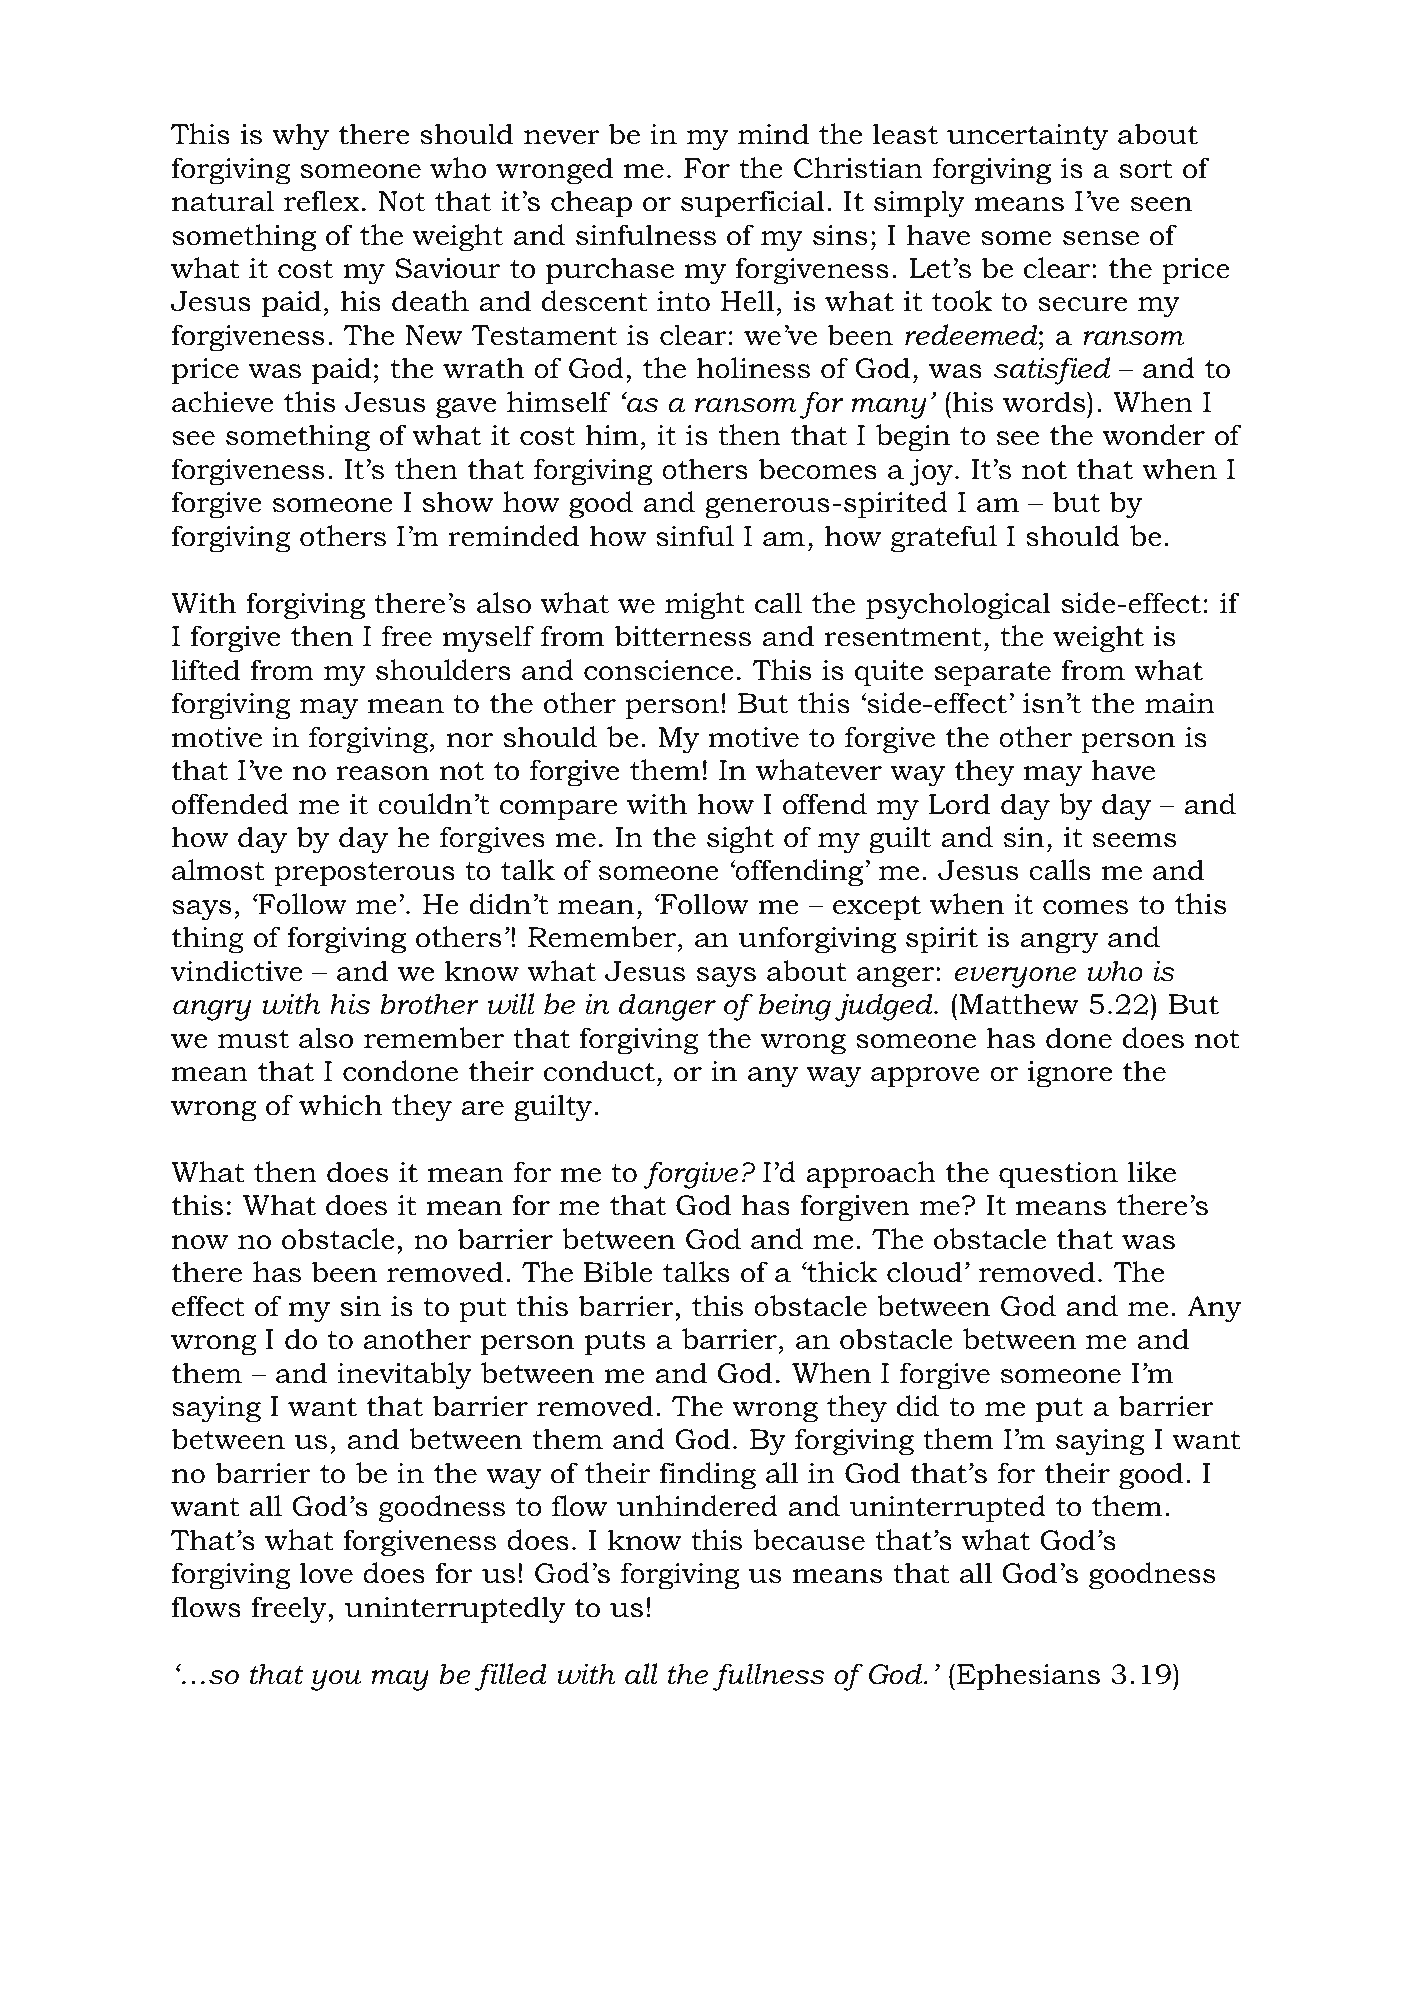  I want to click on reflex, so click(322, 201).
